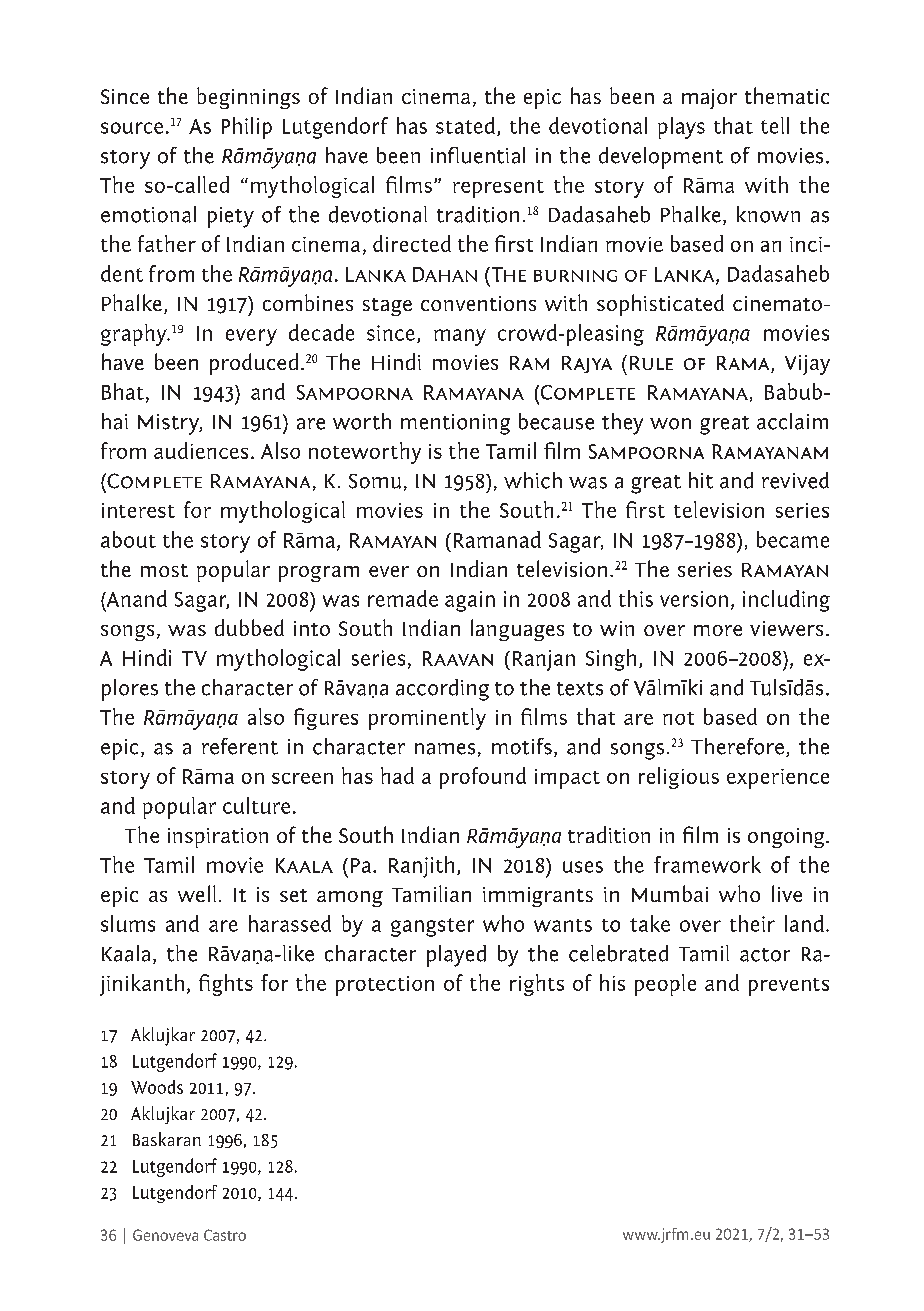  Describe the element at coordinates (442, 690) in the document. I see `according` at that location.
